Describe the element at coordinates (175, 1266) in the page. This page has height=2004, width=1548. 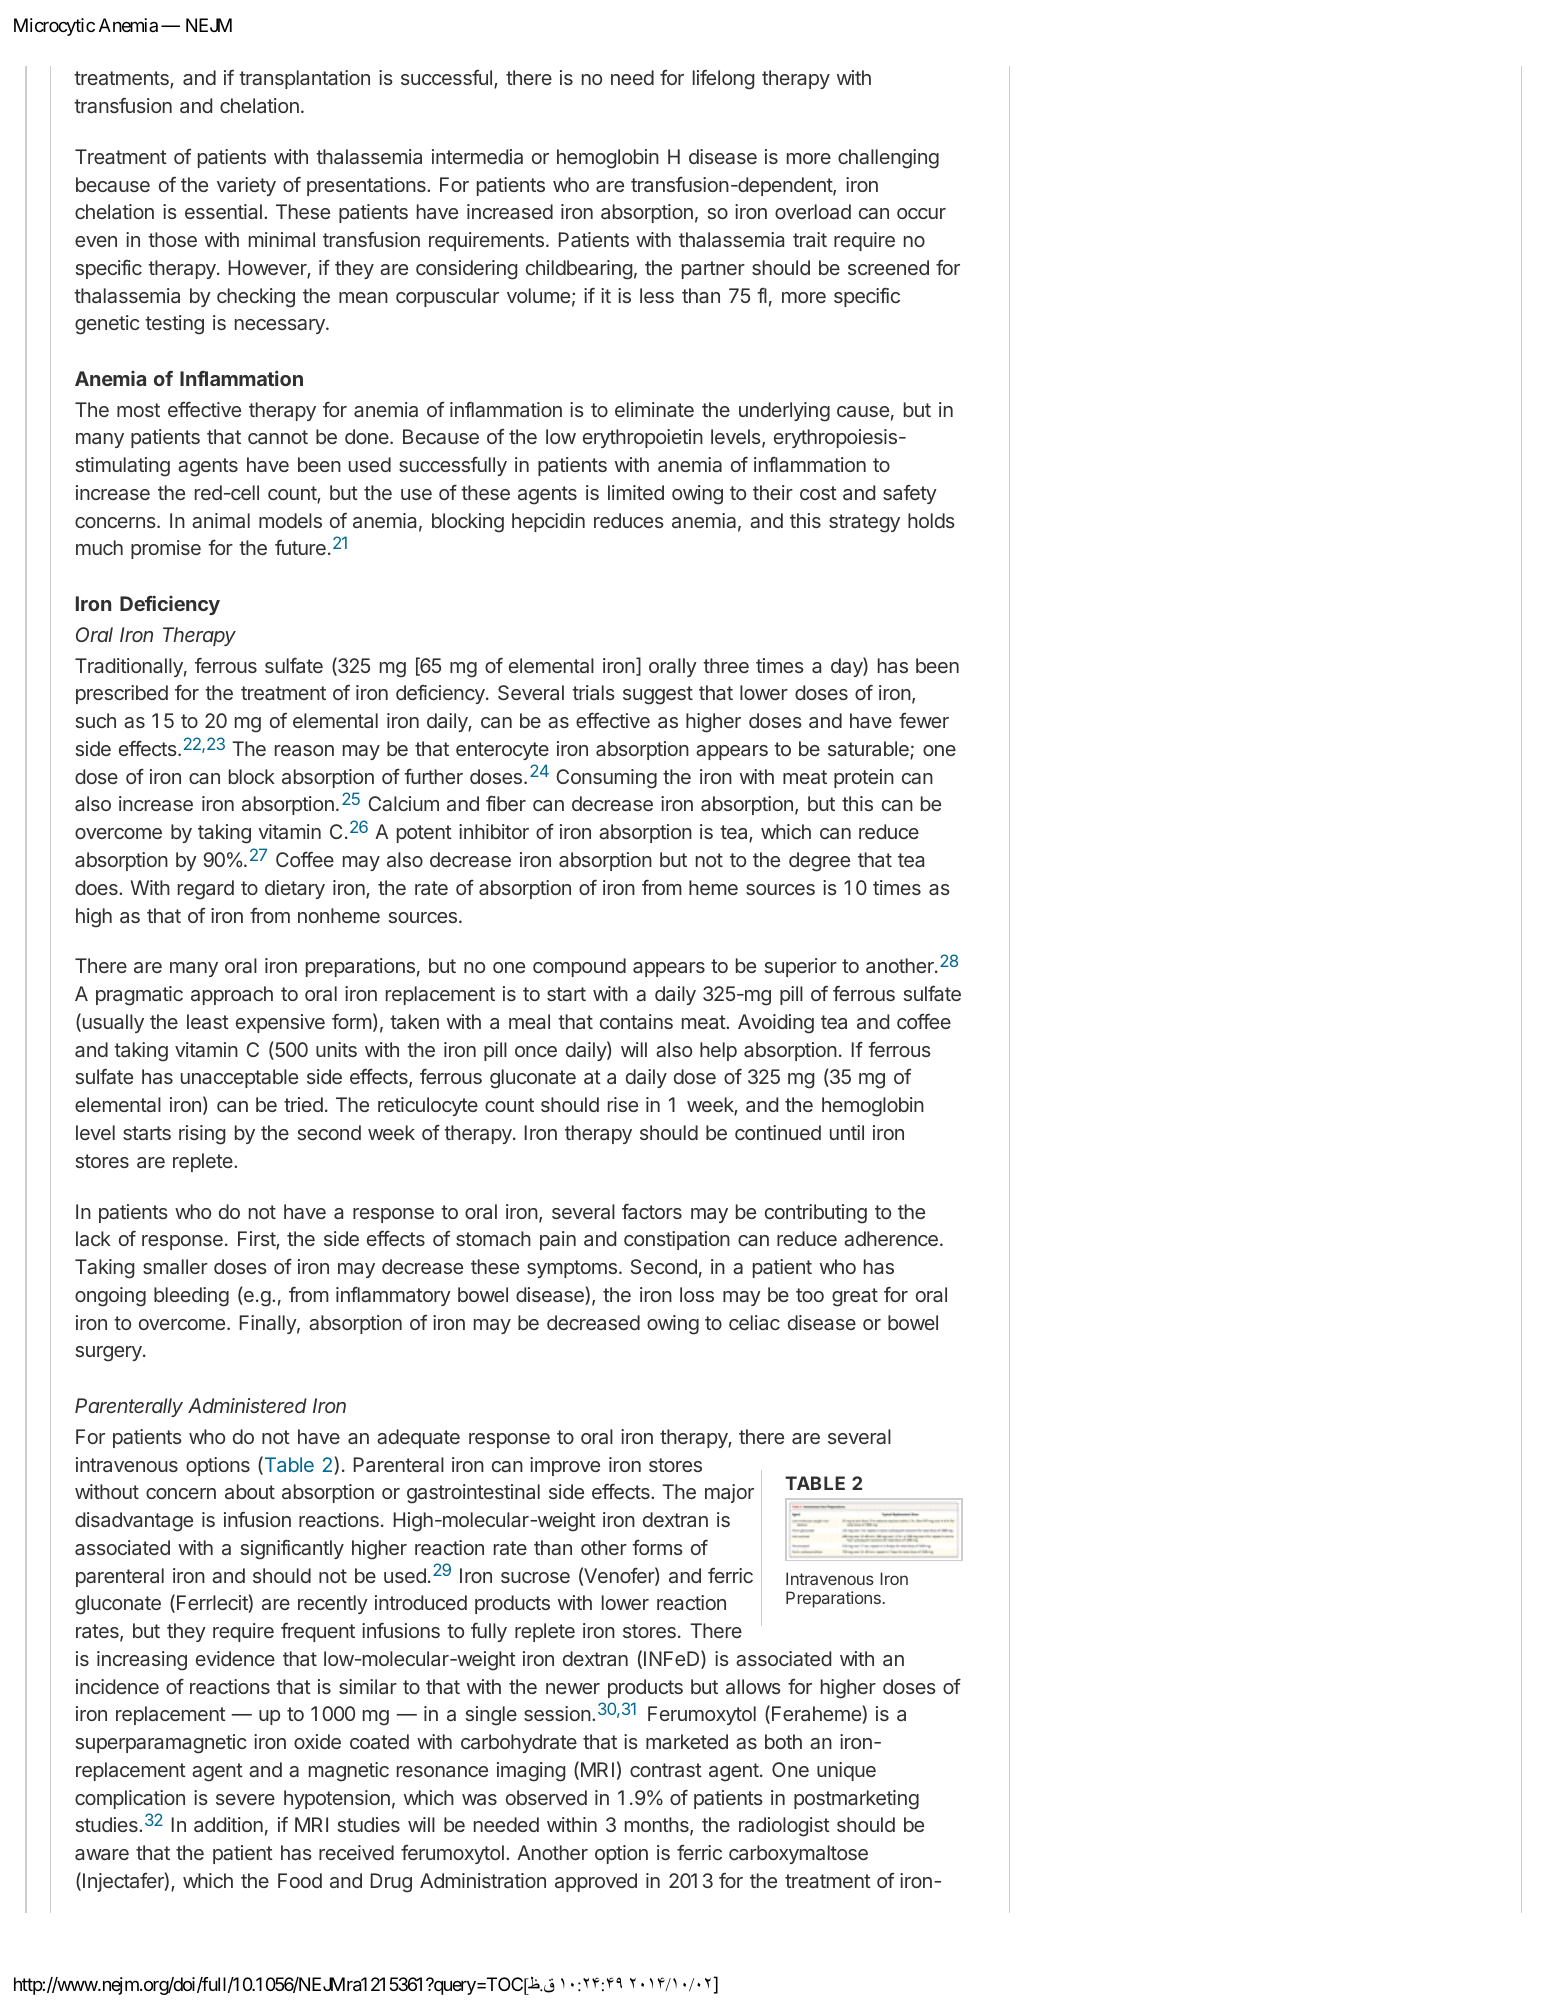
I see `smaller` at that location.
